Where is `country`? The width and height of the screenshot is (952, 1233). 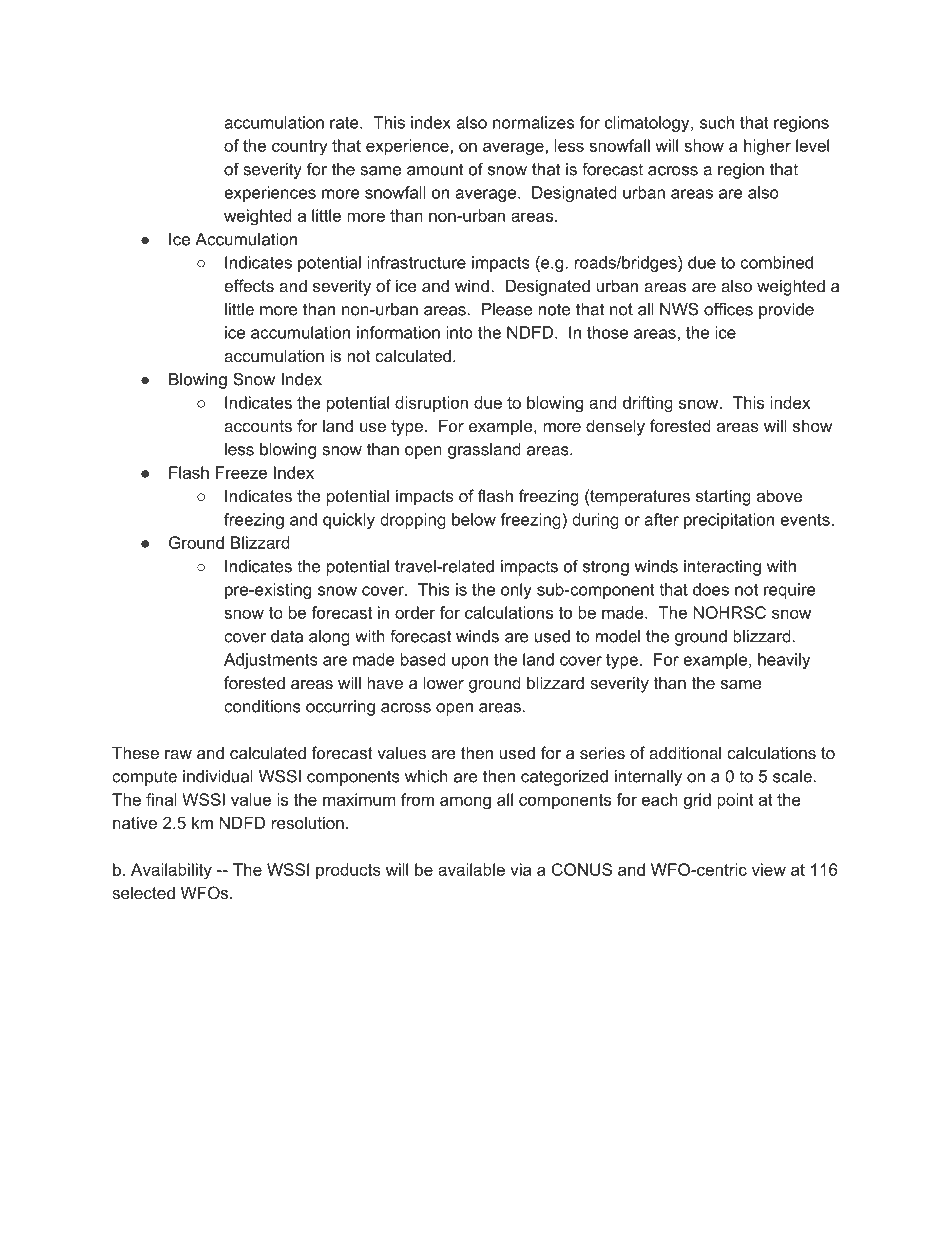 country is located at coordinates (299, 148).
